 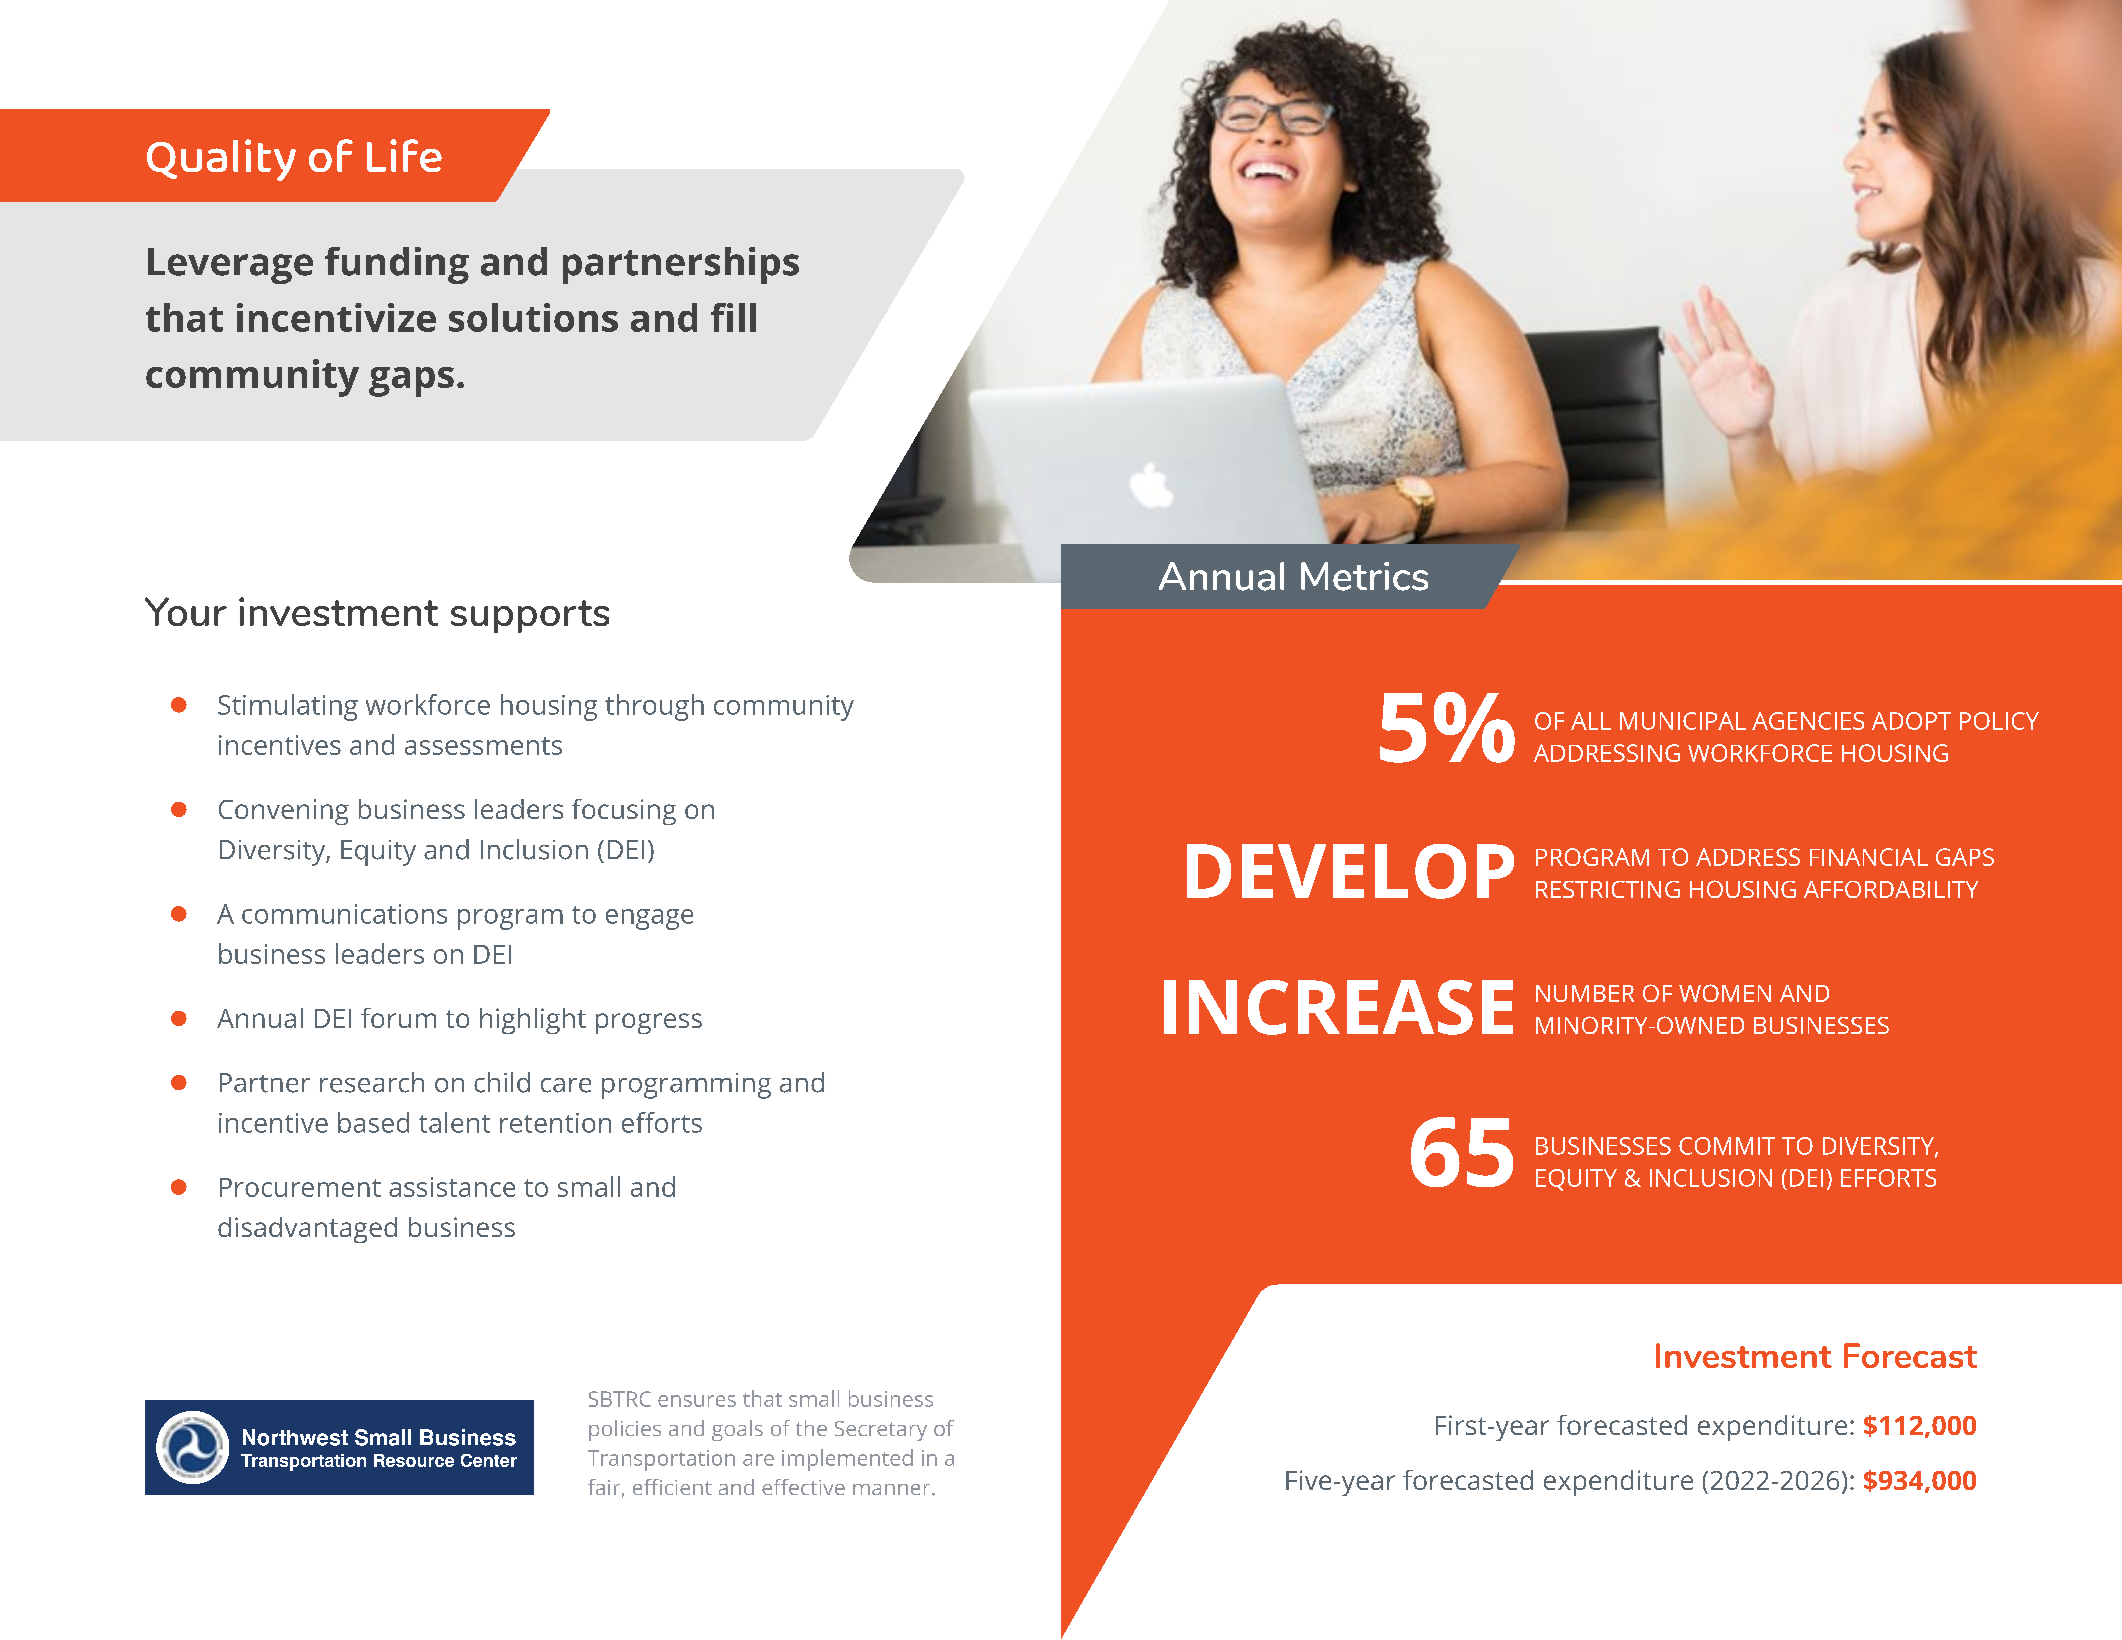 What do you see at coordinates (654, 707) in the screenshot?
I see `through` at bounding box center [654, 707].
